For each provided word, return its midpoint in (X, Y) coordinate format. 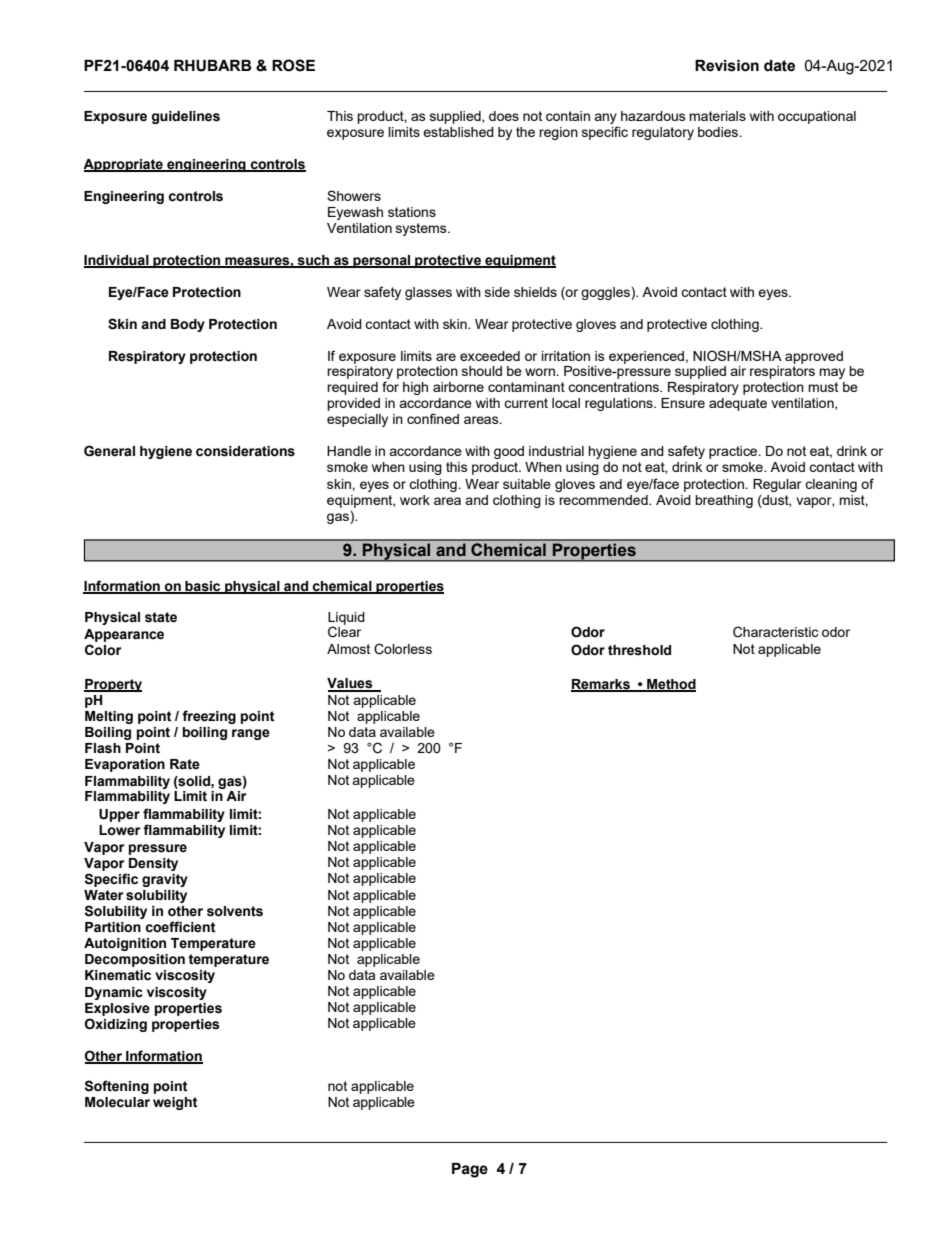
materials (717, 116)
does (504, 116)
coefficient (180, 927)
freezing (209, 717)
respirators (782, 372)
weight (175, 1103)
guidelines (185, 117)
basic (203, 587)
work (415, 500)
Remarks (601, 685)
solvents (235, 911)
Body (188, 325)
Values (351, 684)
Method (670, 685)
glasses (428, 293)
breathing (724, 501)
